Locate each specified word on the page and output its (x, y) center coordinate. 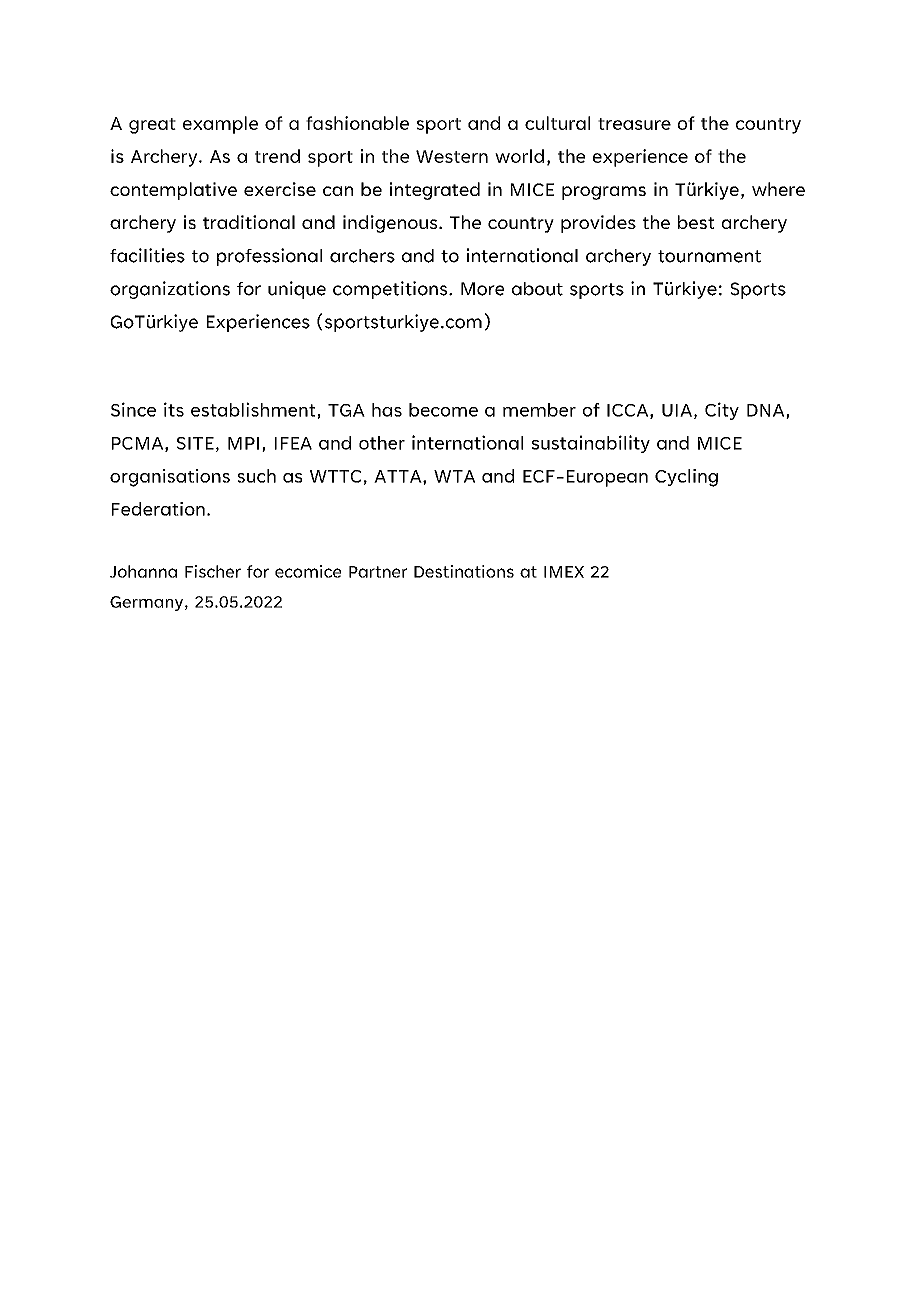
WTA (454, 476)
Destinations (464, 571)
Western (452, 156)
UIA (677, 410)
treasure (634, 124)
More (482, 289)
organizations (170, 290)
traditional (249, 222)
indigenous (391, 224)
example (220, 125)
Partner (378, 572)
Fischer (213, 571)
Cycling (686, 478)
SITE (195, 443)
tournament (709, 256)
